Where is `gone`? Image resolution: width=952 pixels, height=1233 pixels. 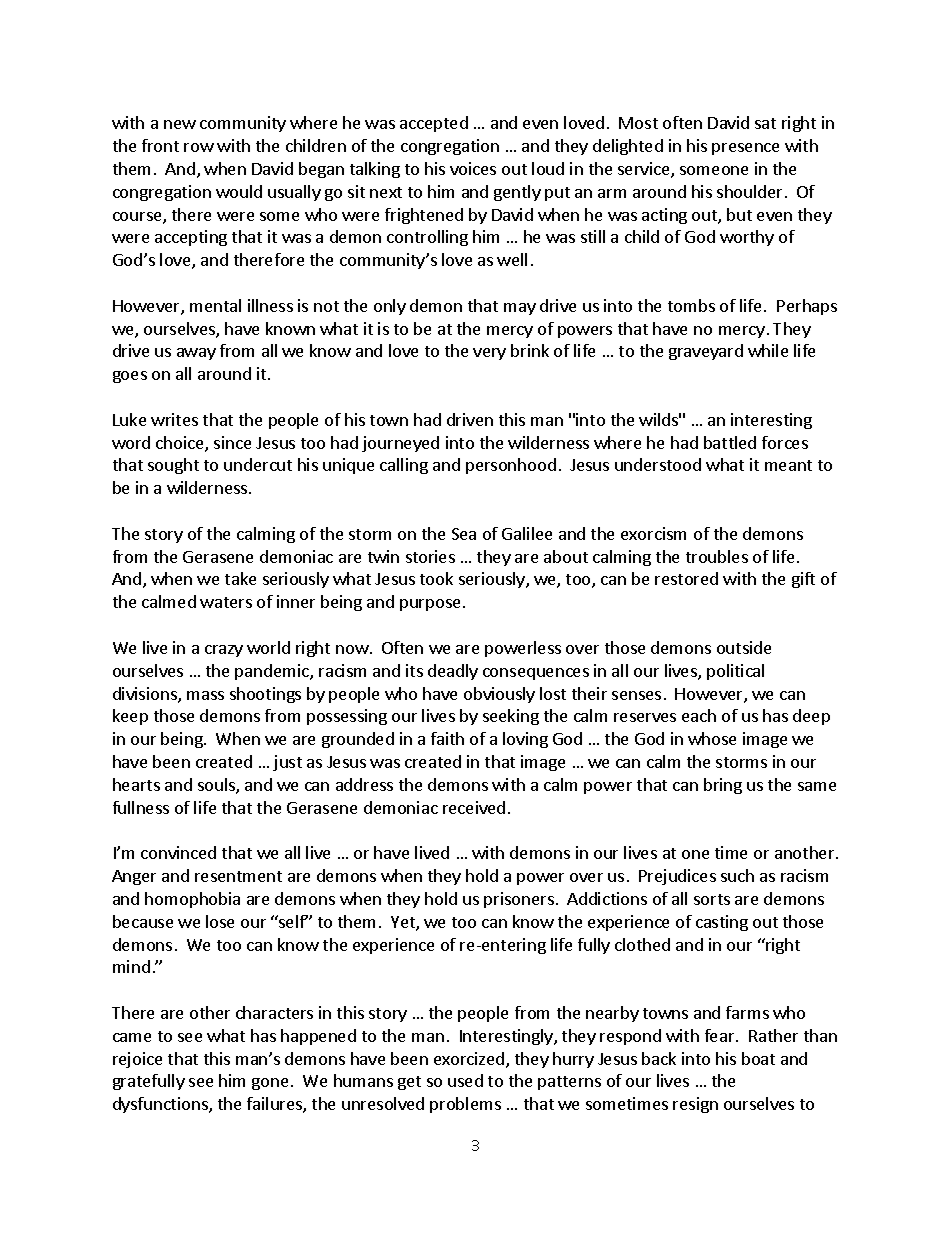
gone is located at coordinates (270, 1084).
